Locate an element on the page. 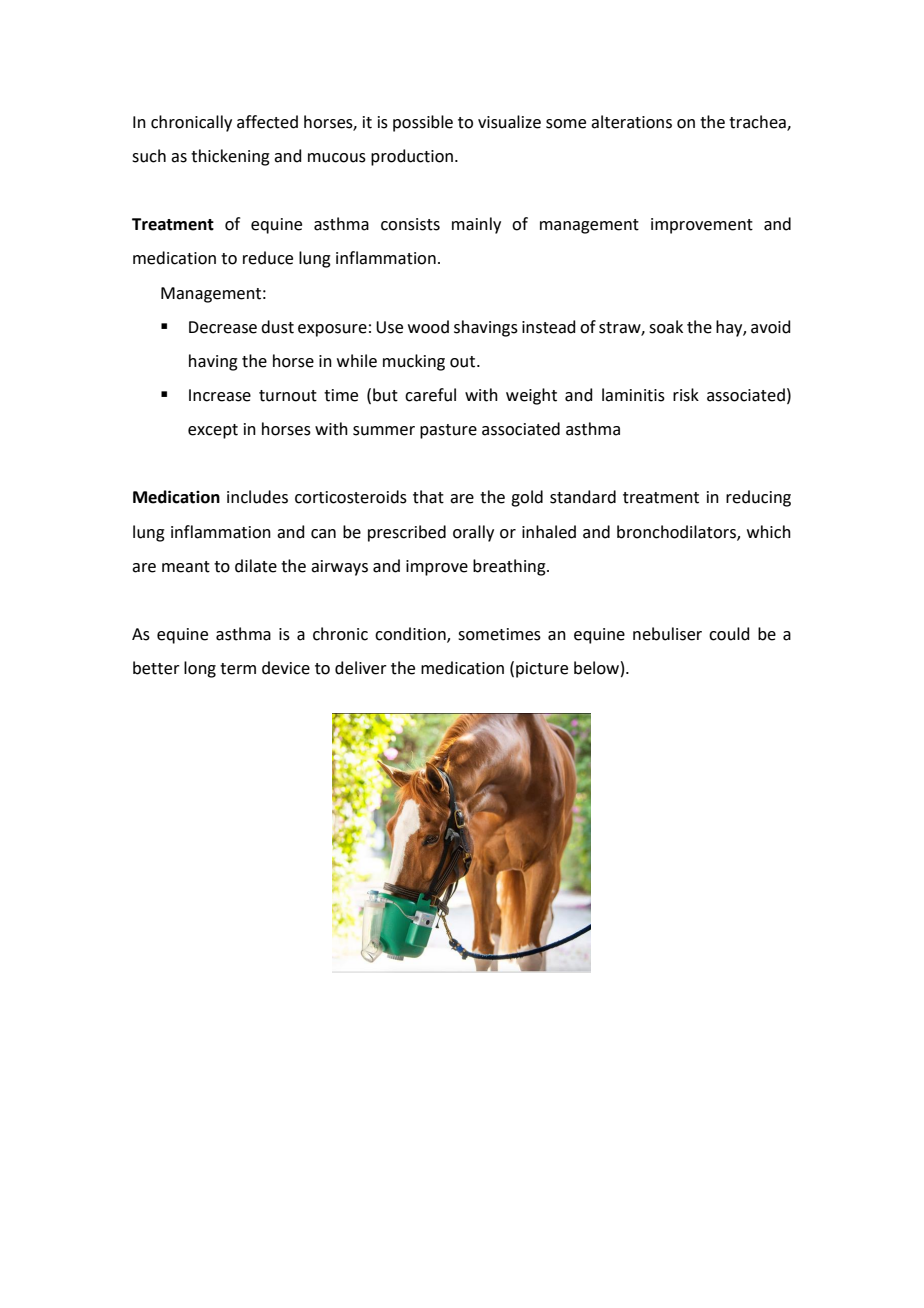 This page has width=924, height=1308. could is located at coordinates (729, 634).
